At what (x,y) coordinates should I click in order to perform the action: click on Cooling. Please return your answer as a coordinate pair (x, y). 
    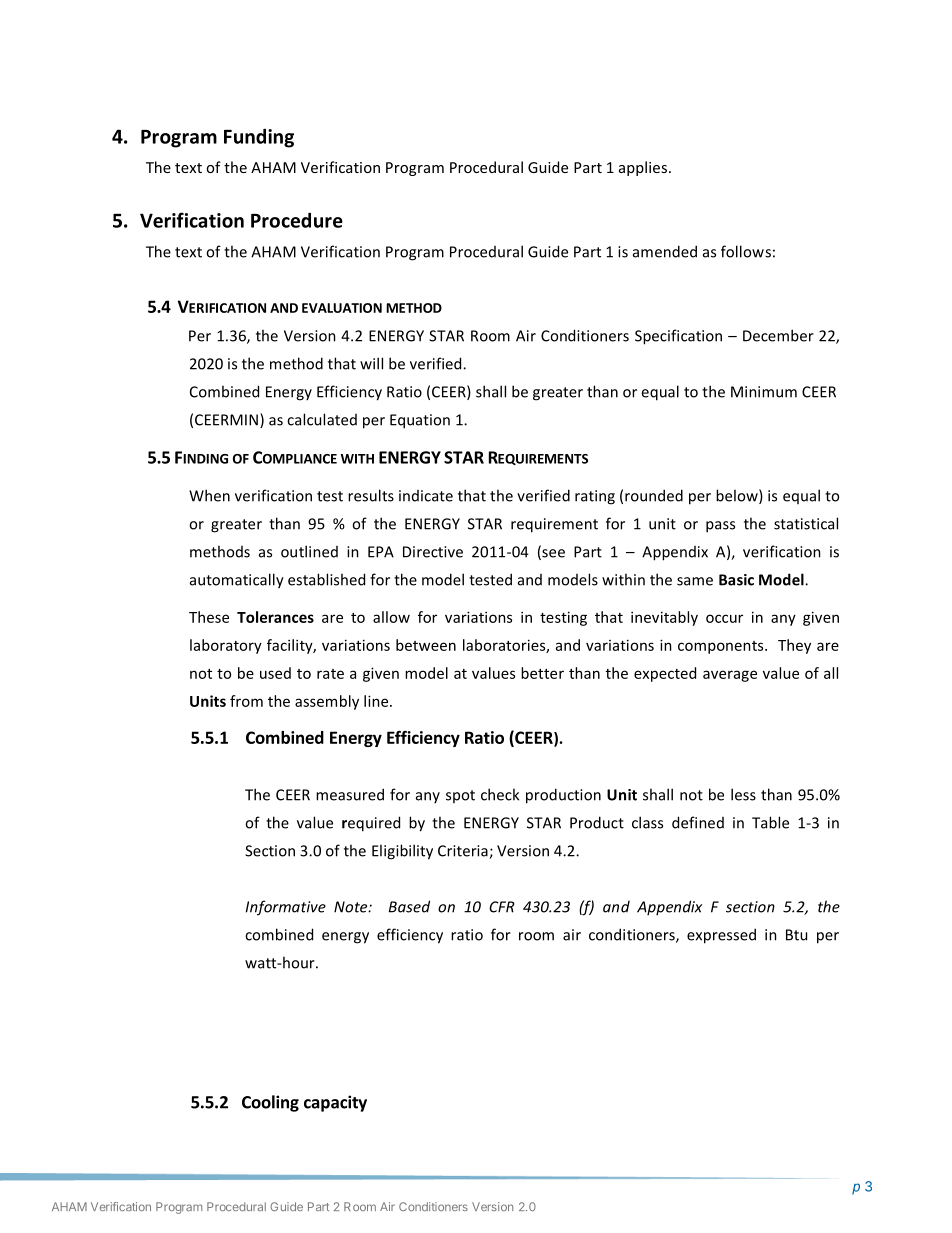
    Looking at the image, I should click on (270, 1103).
